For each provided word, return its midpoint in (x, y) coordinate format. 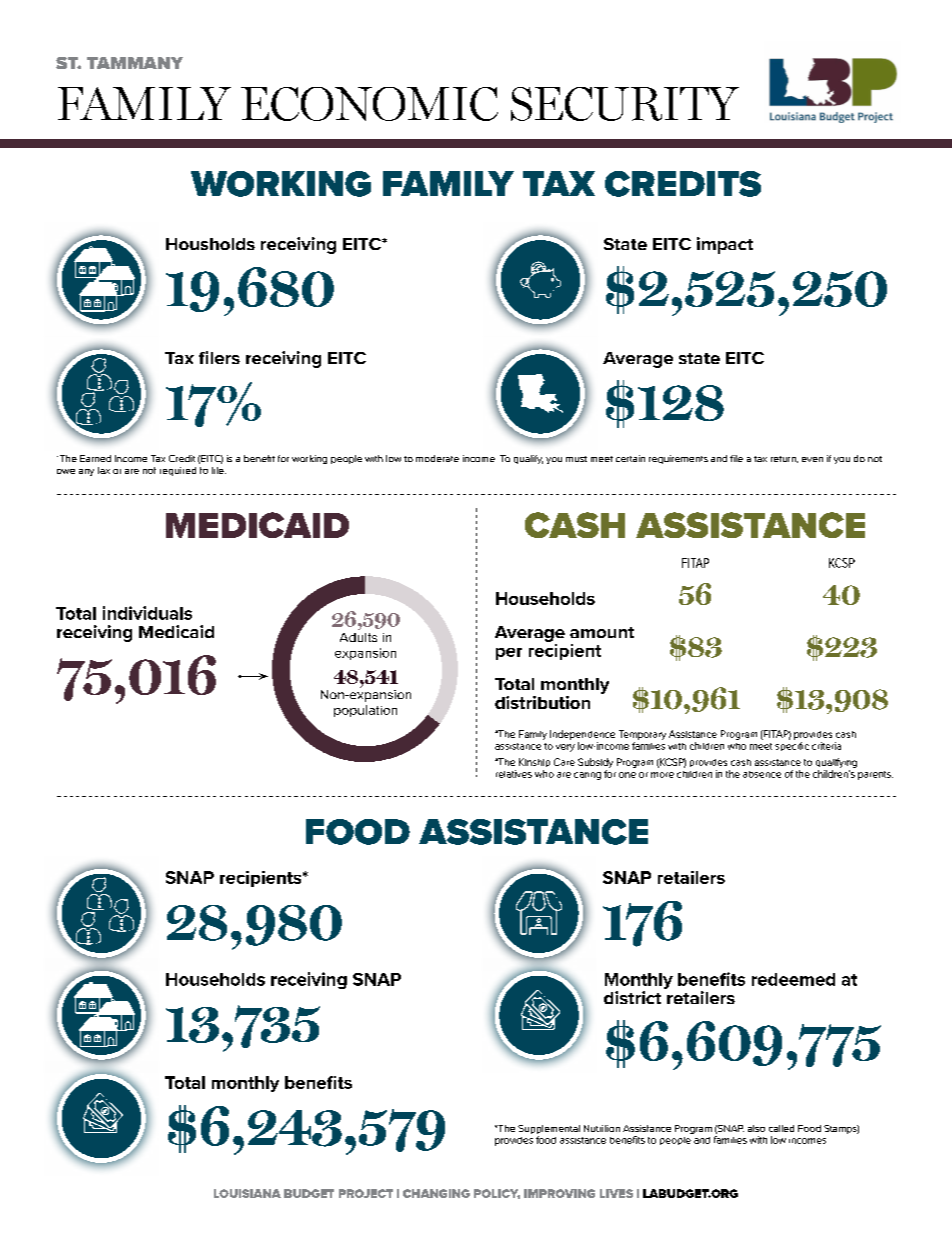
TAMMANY (135, 63)
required (178, 471)
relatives (514, 774)
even (812, 459)
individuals (147, 613)
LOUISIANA (247, 1193)
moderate (437, 458)
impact (725, 245)
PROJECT (366, 1193)
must (576, 459)
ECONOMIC (369, 104)
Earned (95, 458)
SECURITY (625, 104)
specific (792, 746)
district (632, 997)
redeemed (793, 979)
